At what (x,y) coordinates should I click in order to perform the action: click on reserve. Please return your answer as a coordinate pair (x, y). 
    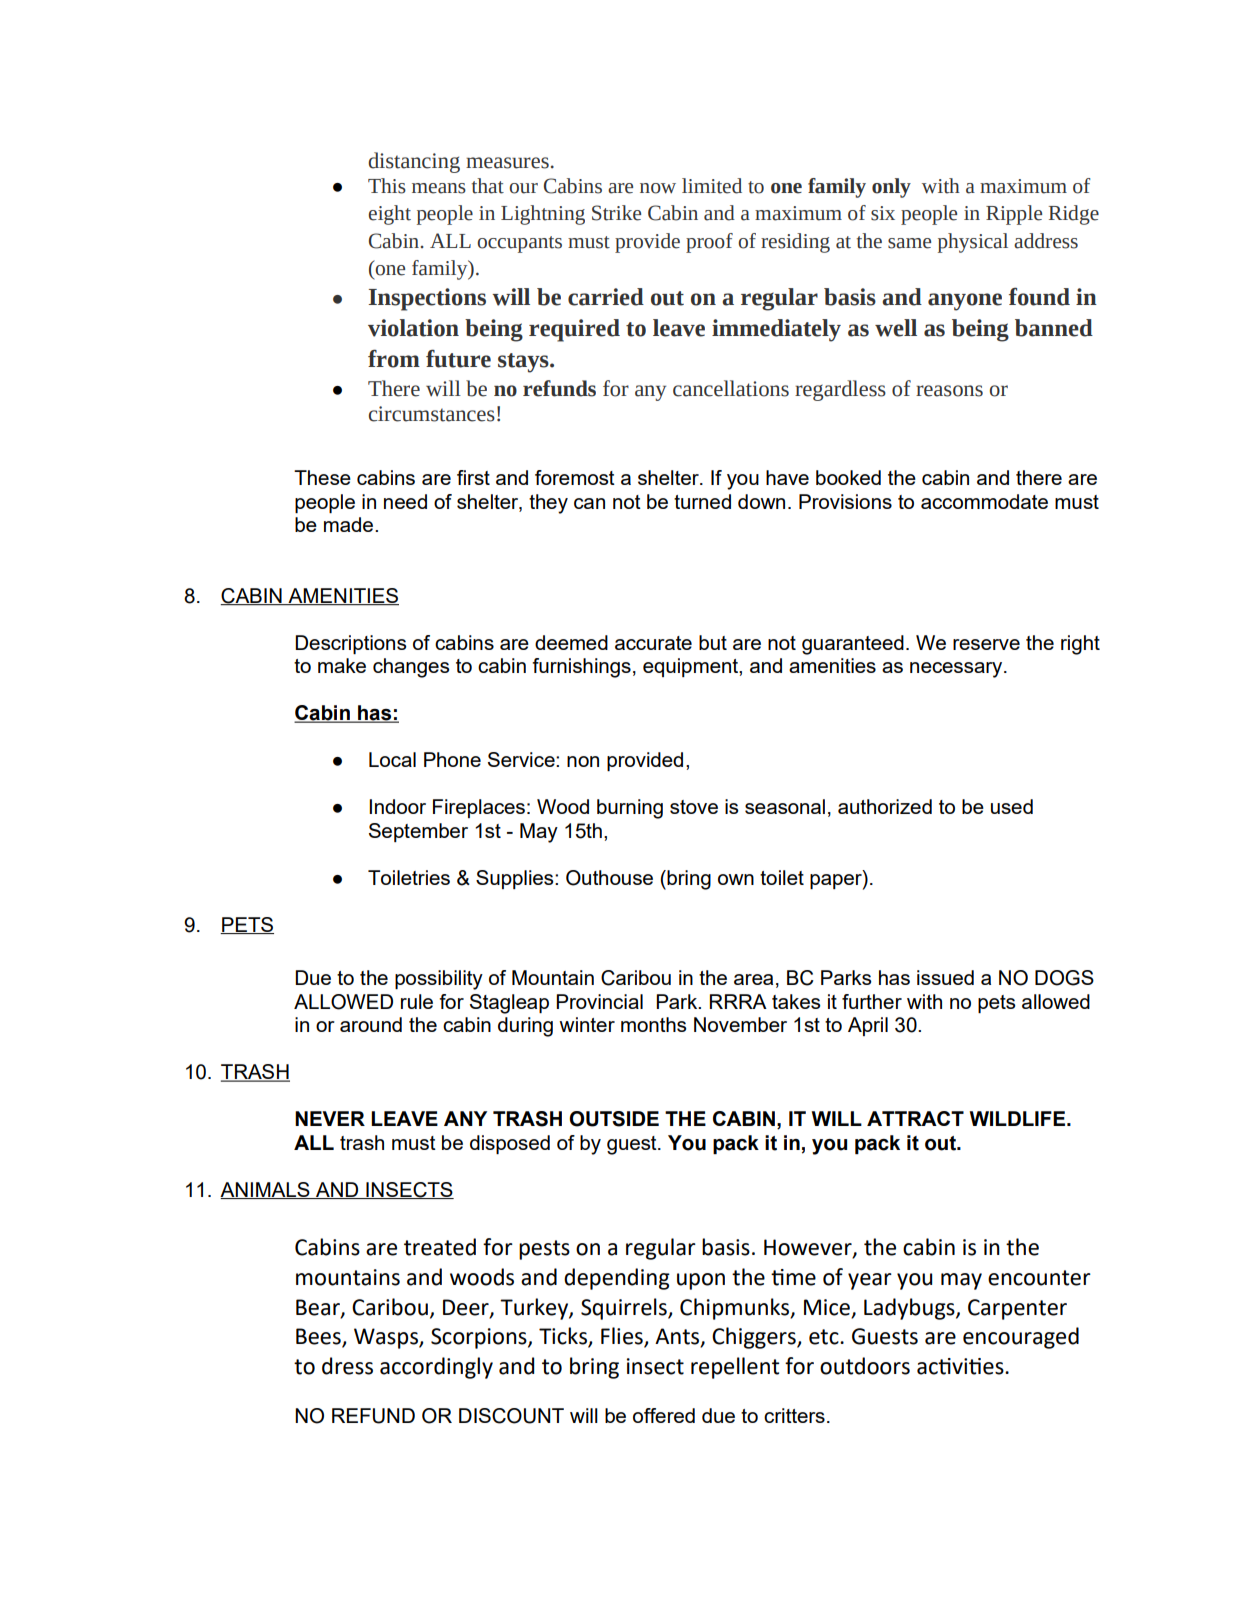
    Looking at the image, I should click on (986, 644).
